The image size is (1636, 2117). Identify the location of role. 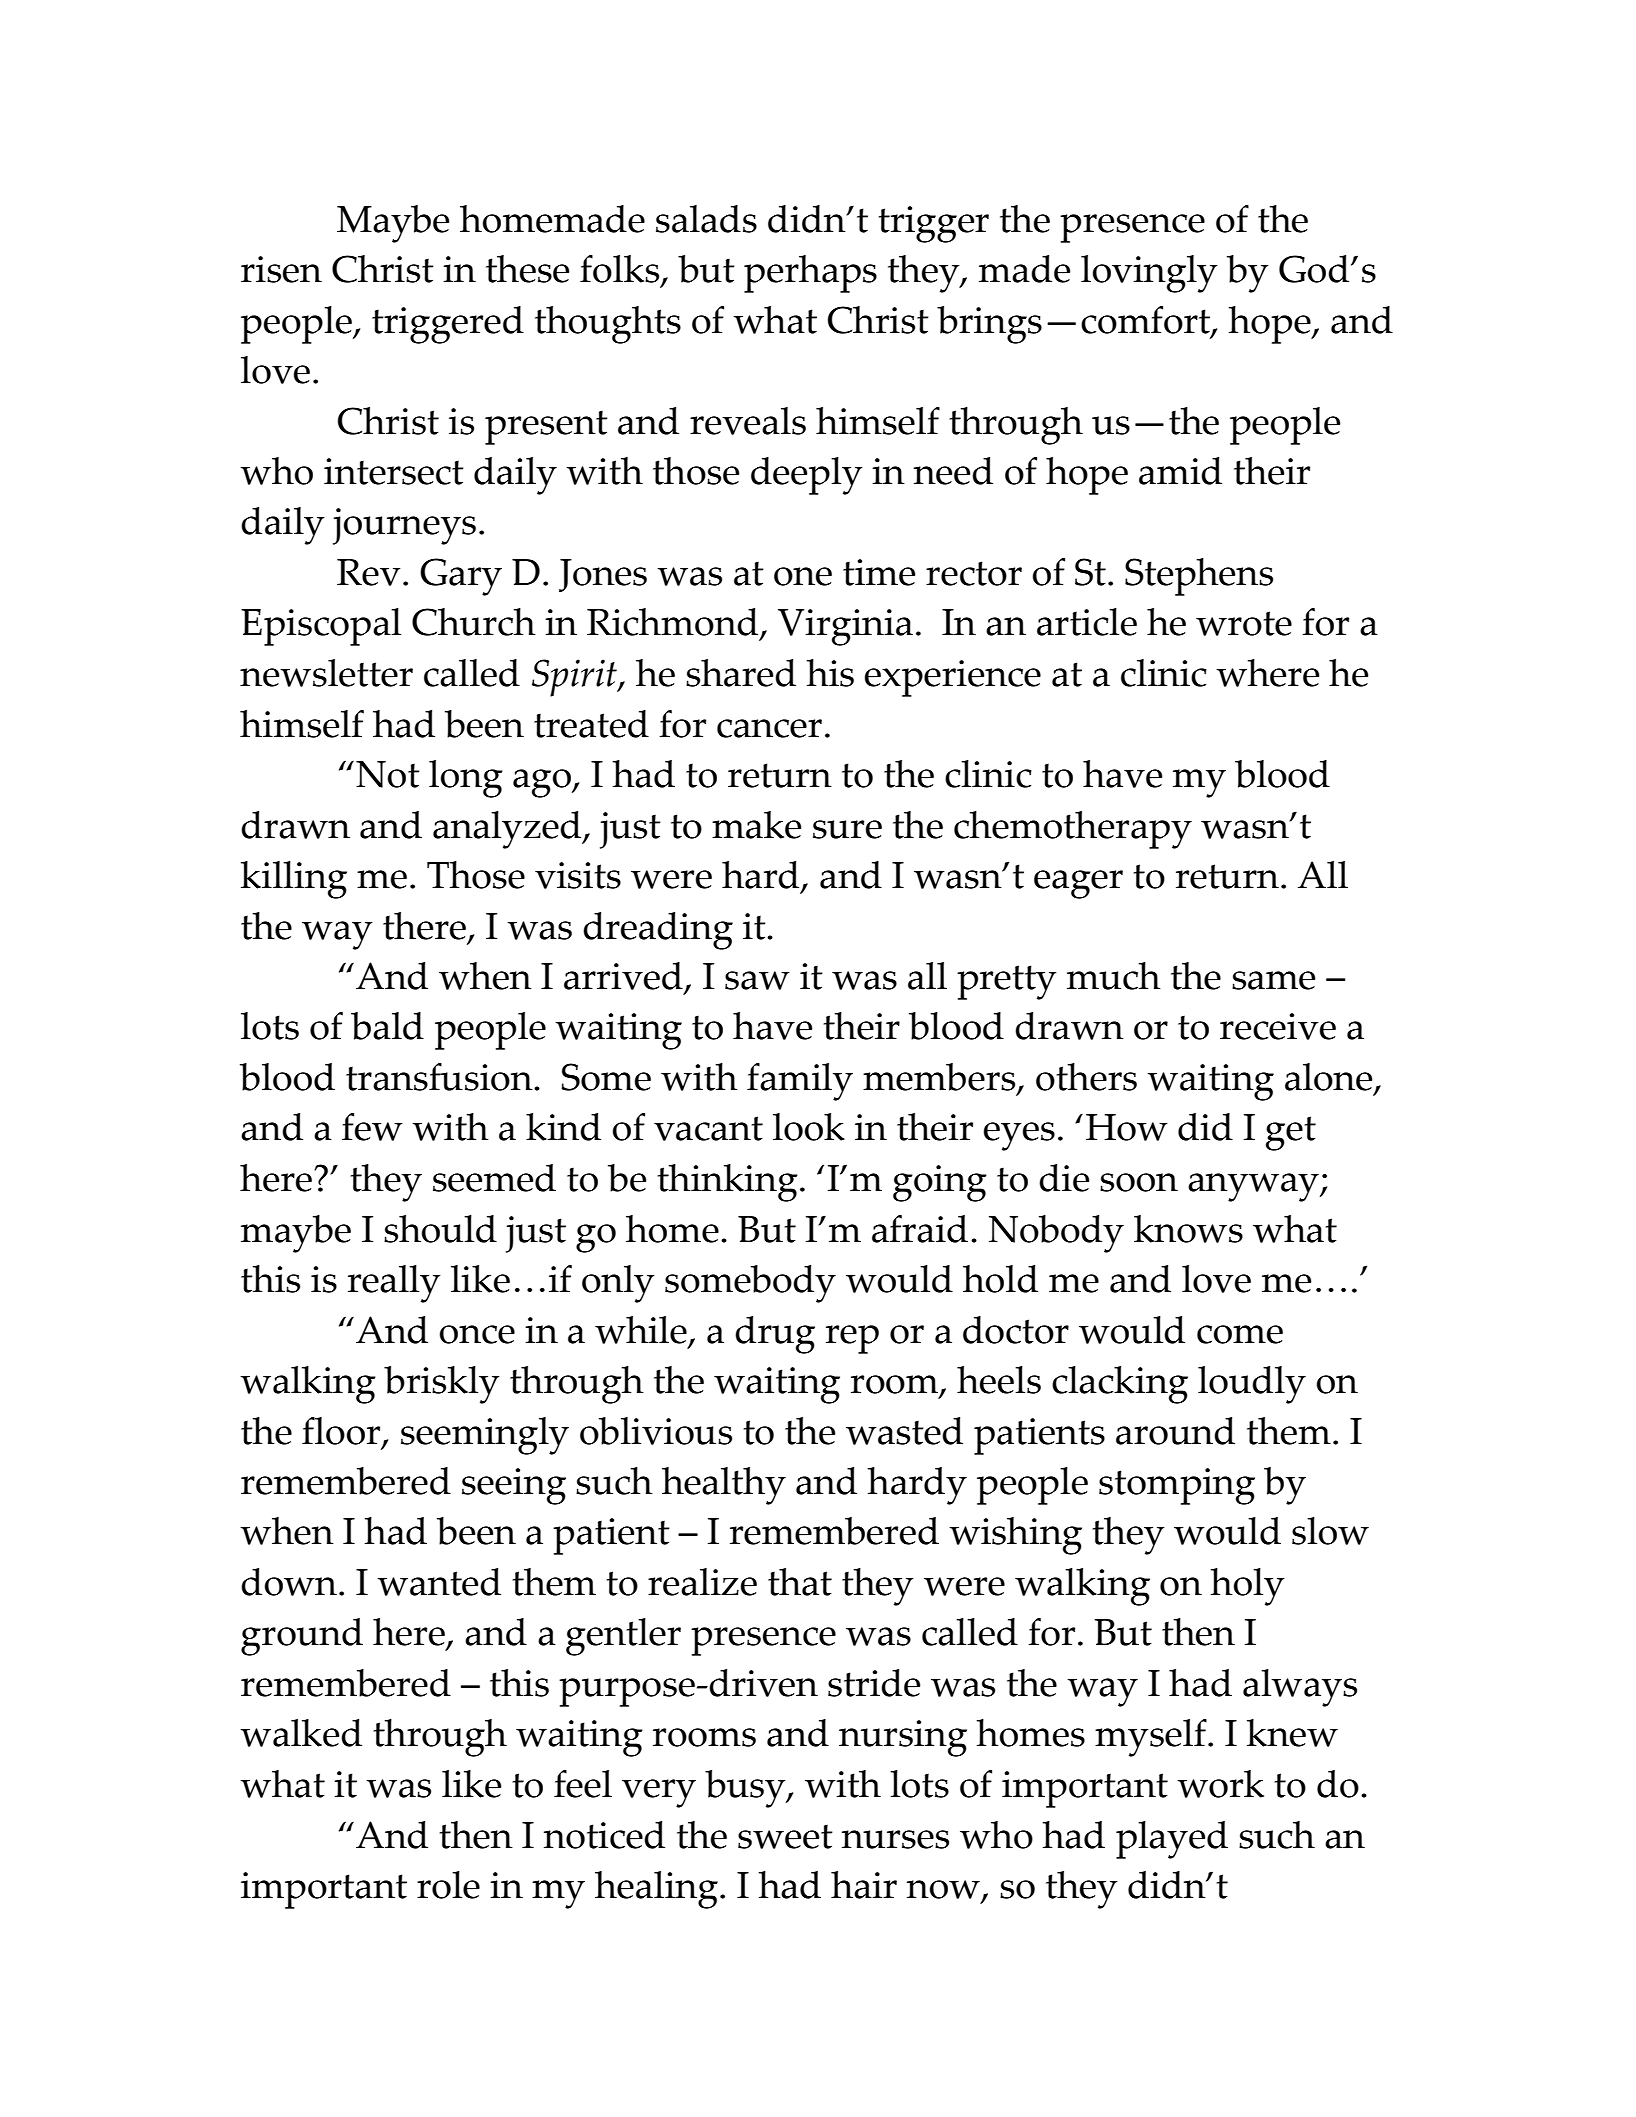
(448, 1885).
